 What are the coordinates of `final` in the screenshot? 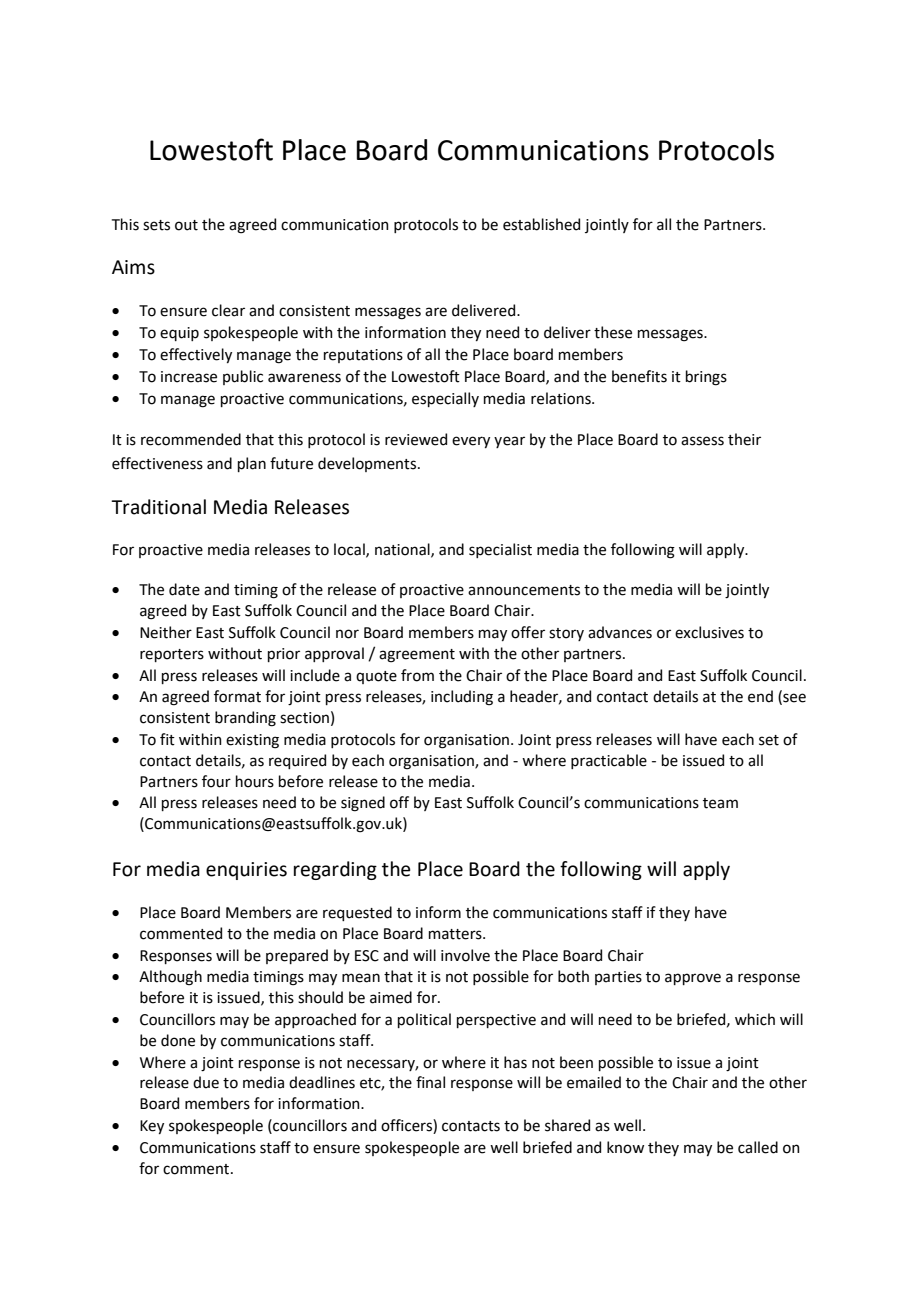 It's located at (430, 1082).
